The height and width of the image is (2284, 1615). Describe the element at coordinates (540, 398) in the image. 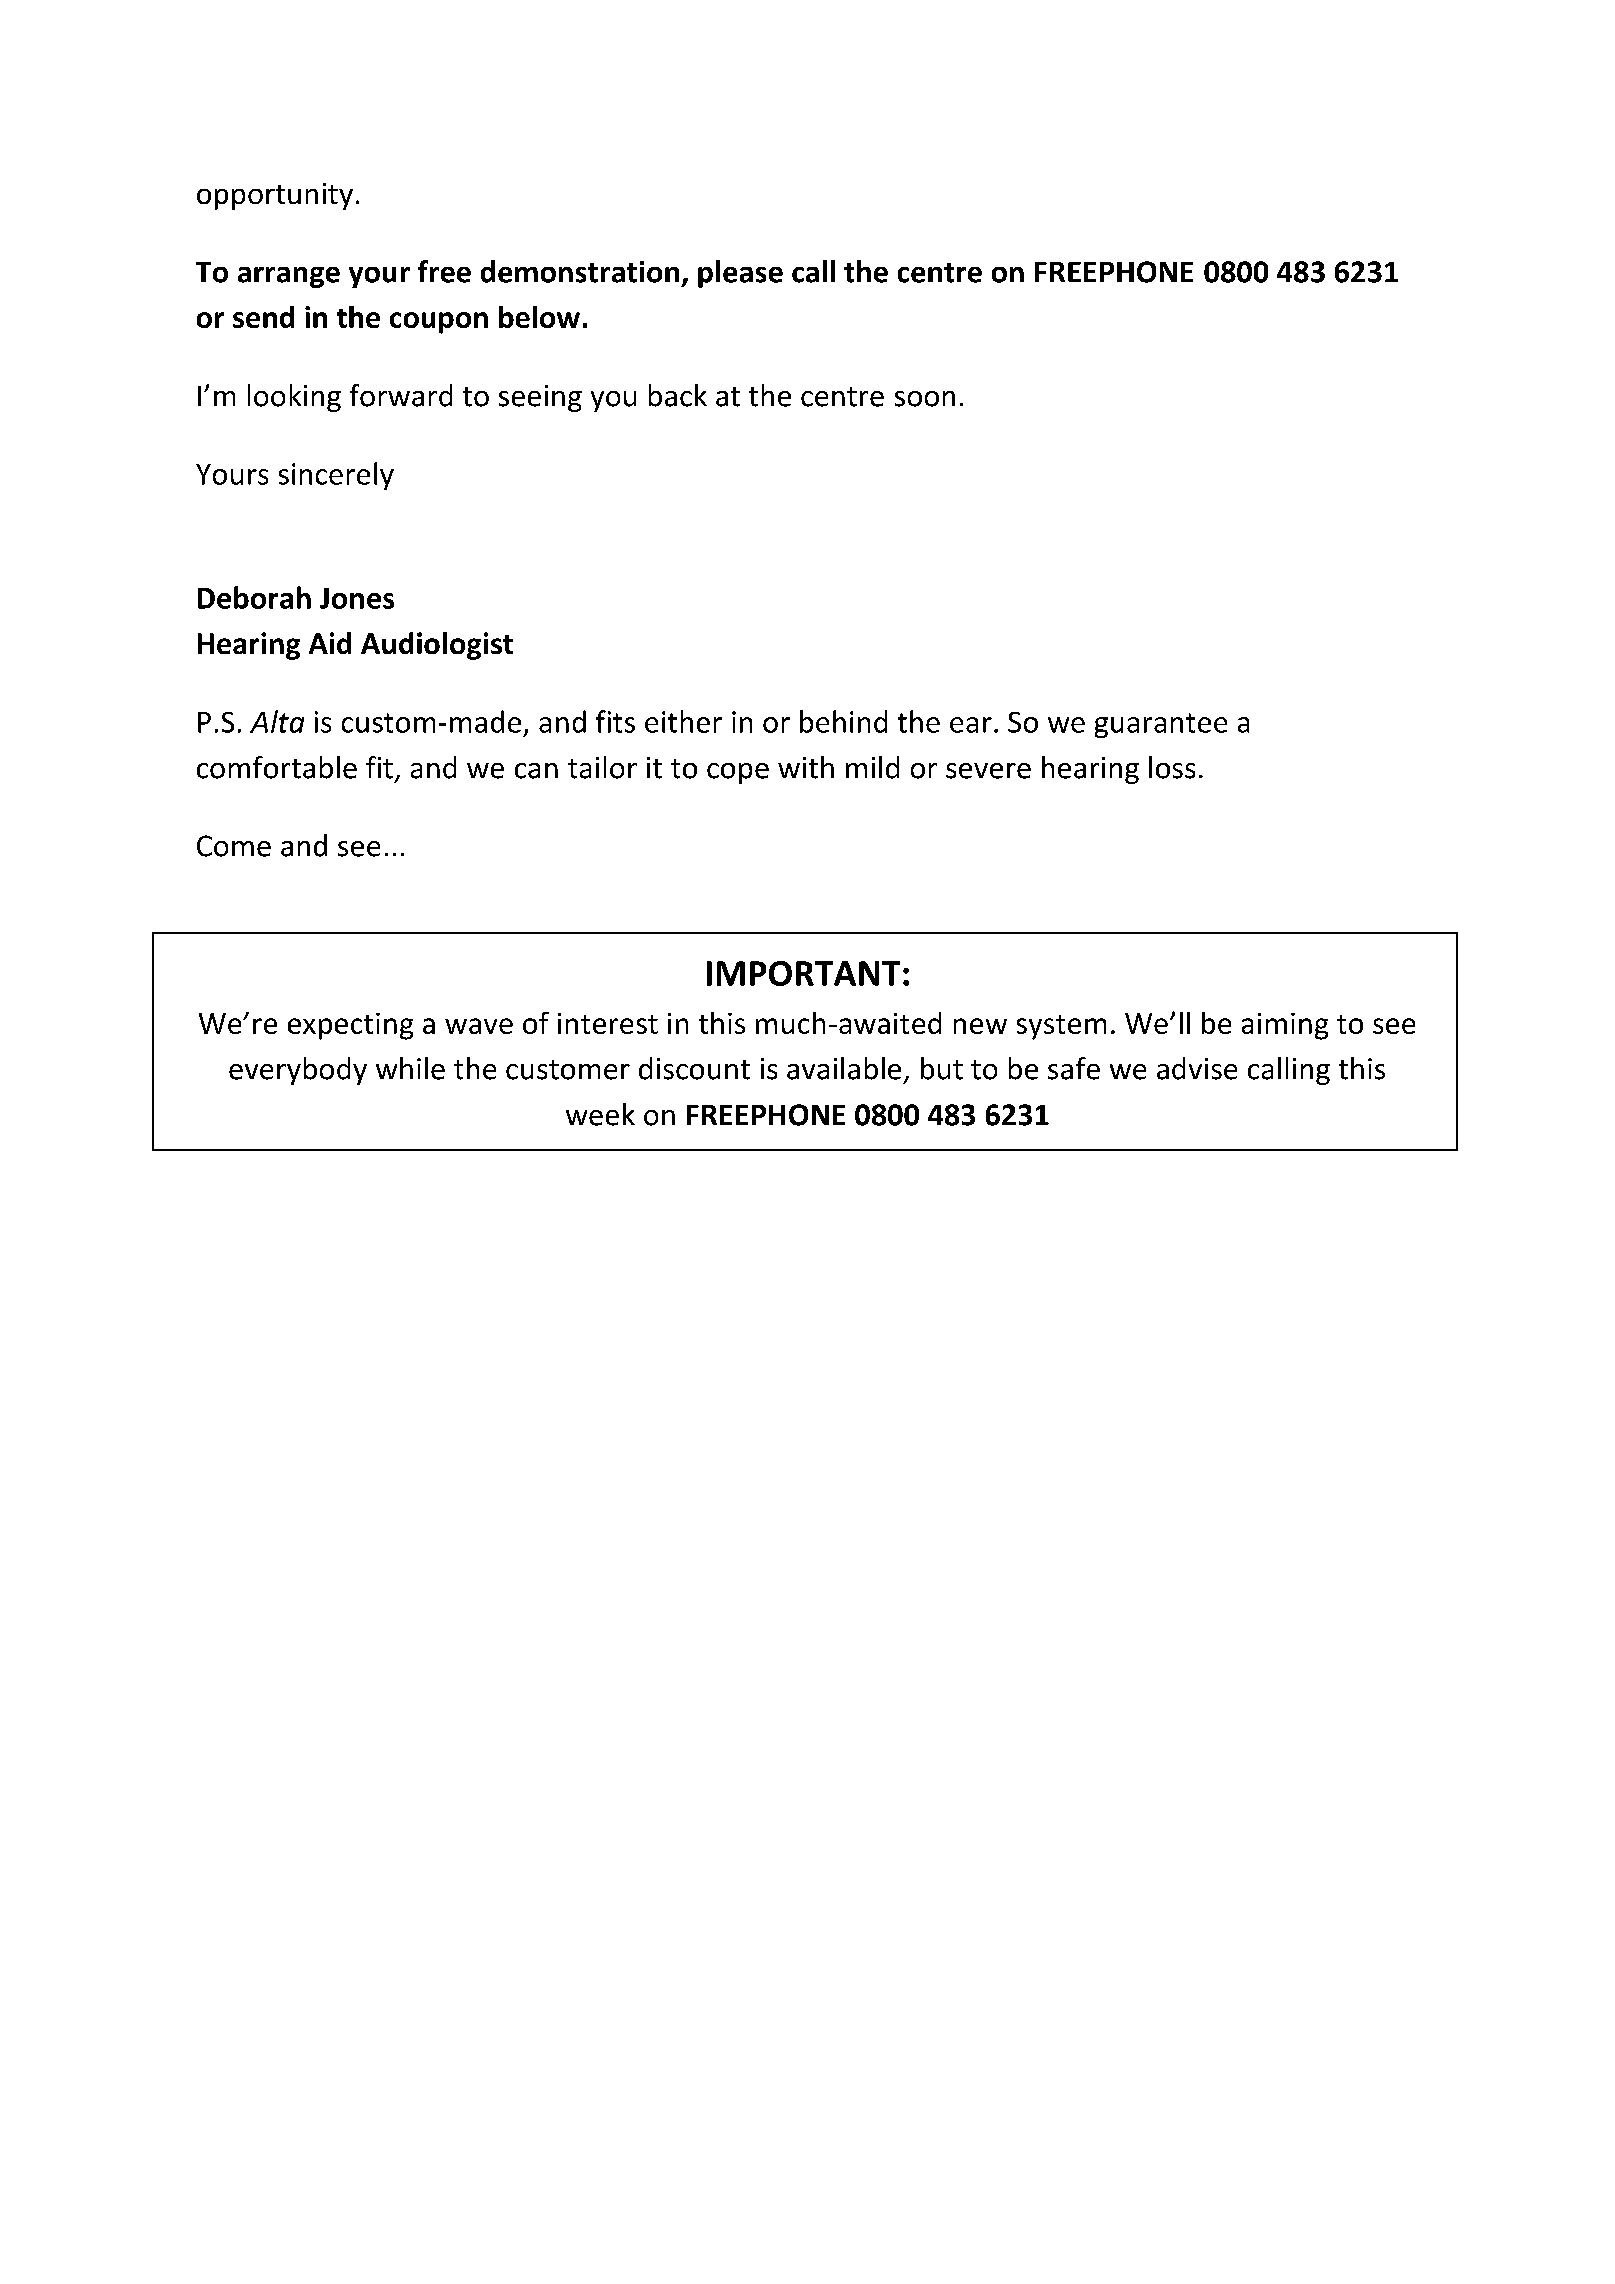

I see `seeing` at that location.
